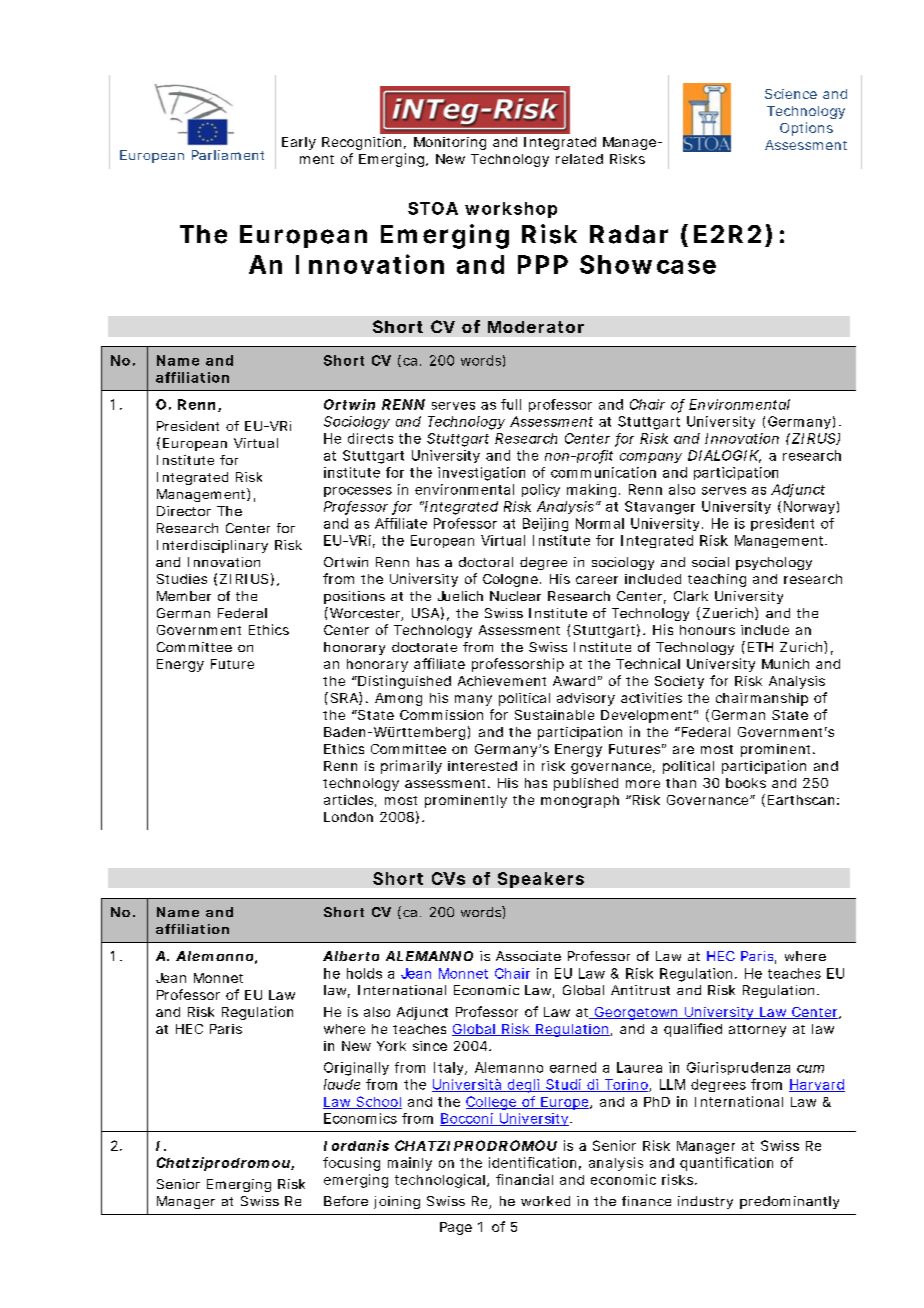  Describe the element at coordinates (651, 458) in the screenshot. I see `company` at that location.
